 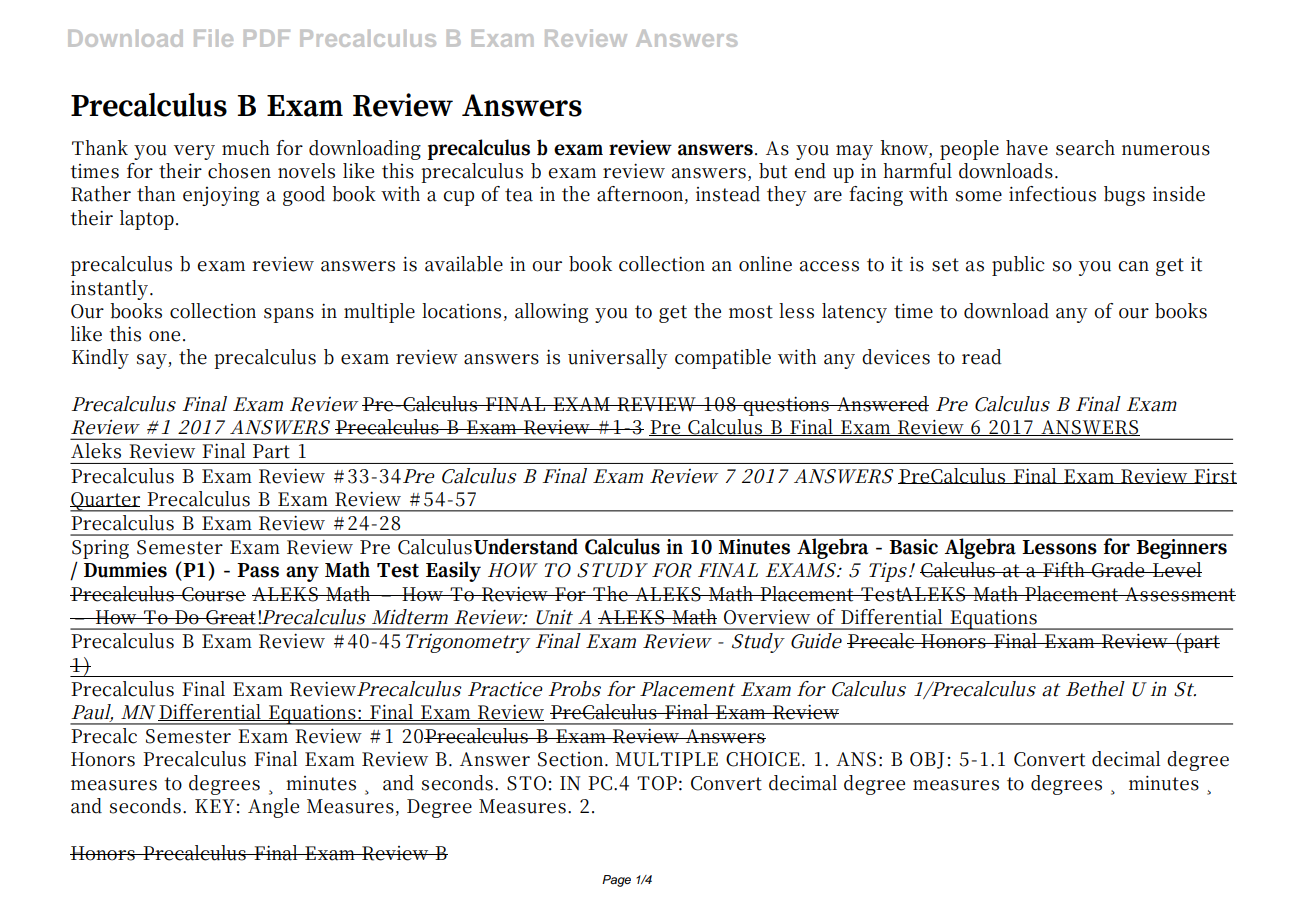 What do you see at coordinates (618, 359) in the document?
I see `universally` at bounding box center [618, 359].
